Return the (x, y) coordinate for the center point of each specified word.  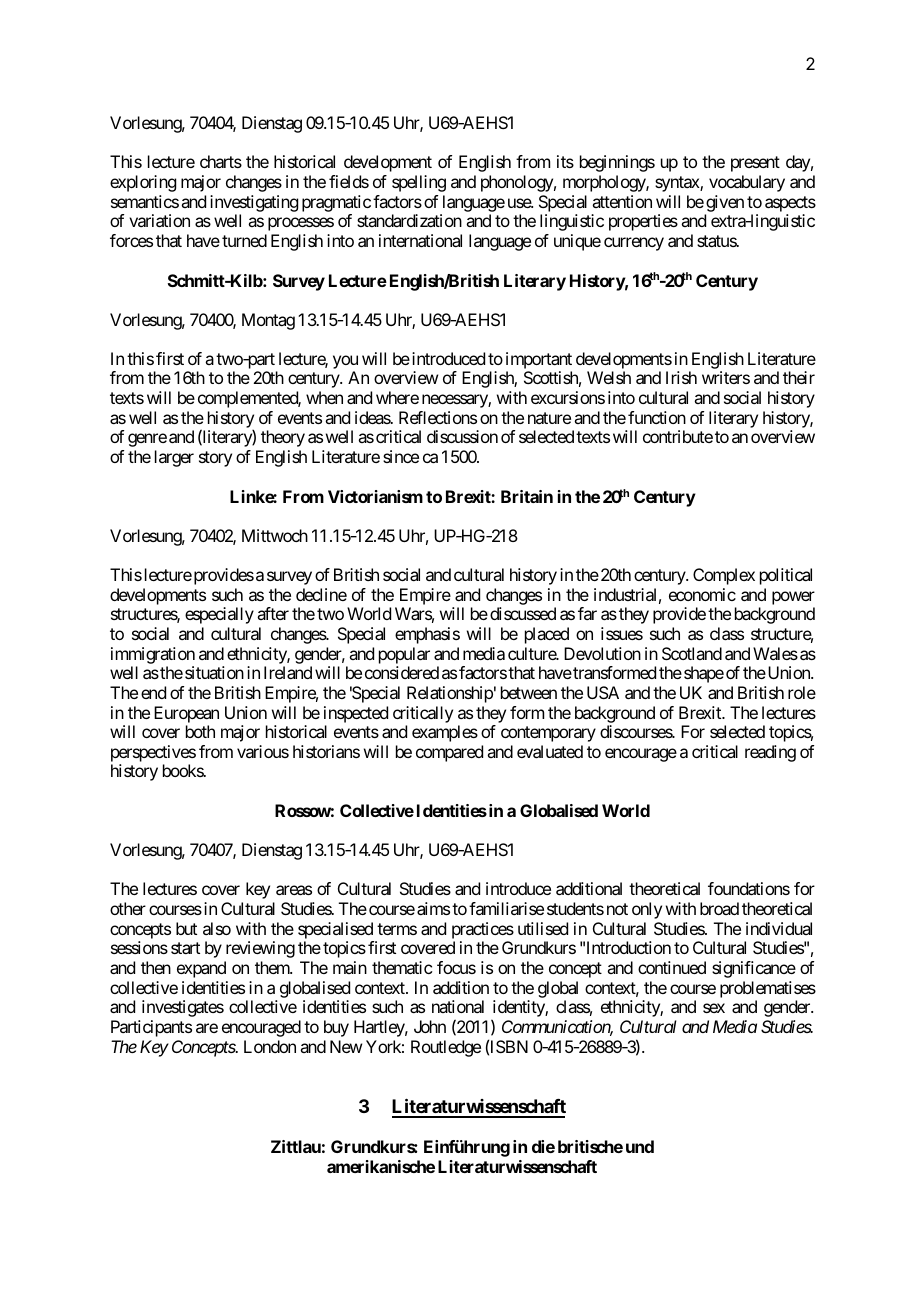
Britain (527, 496)
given (725, 203)
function (657, 417)
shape (704, 674)
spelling (419, 183)
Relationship (450, 694)
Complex (724, 576)
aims (433, 908)
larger (174, 458)
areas (294, 890)
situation (214, 672)
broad (719, 908)
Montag (268, 321)
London (270, 1046)
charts (221, 161)
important (539, 362)
